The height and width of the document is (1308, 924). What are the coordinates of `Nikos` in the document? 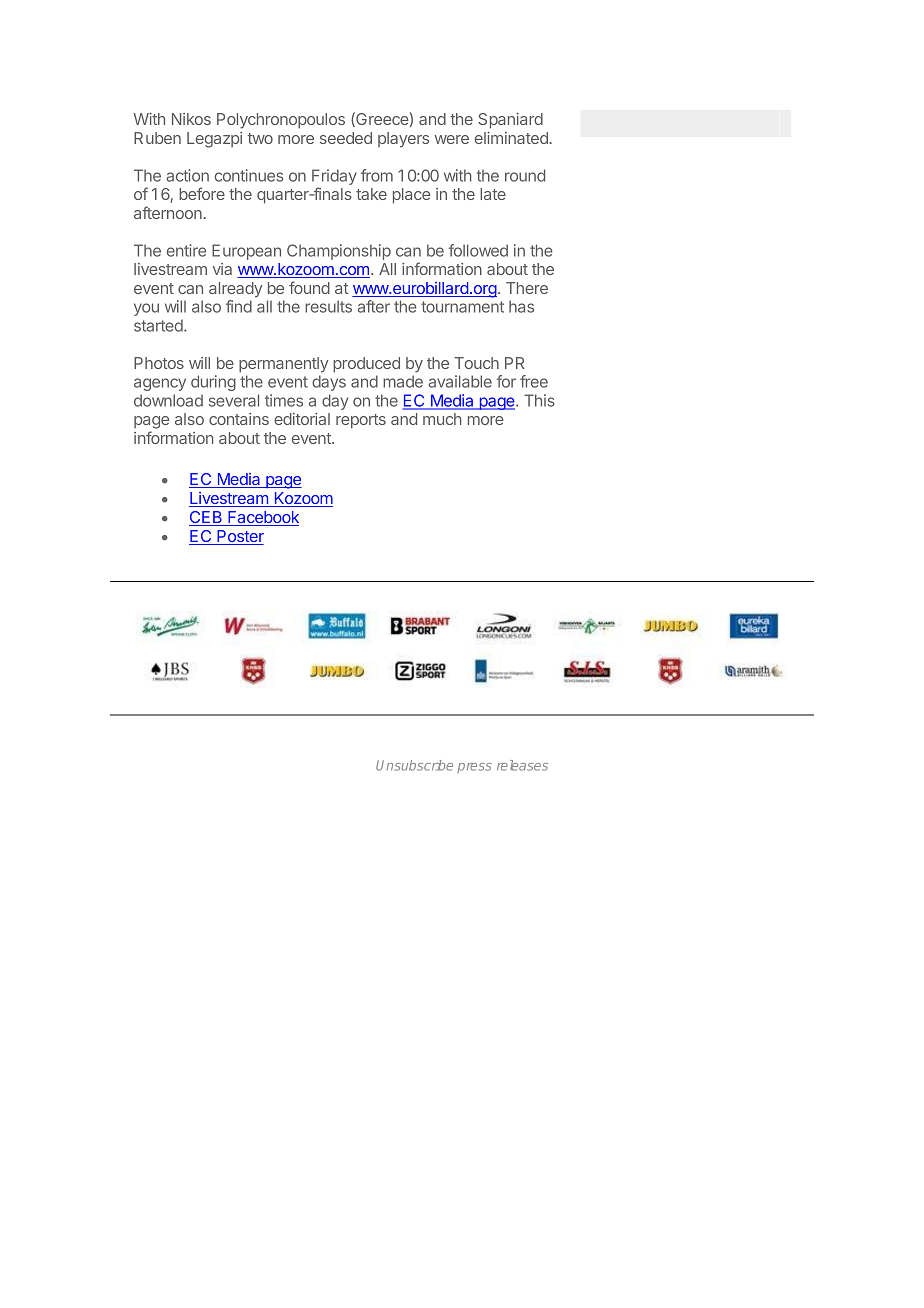 It's located at (191, 119).
